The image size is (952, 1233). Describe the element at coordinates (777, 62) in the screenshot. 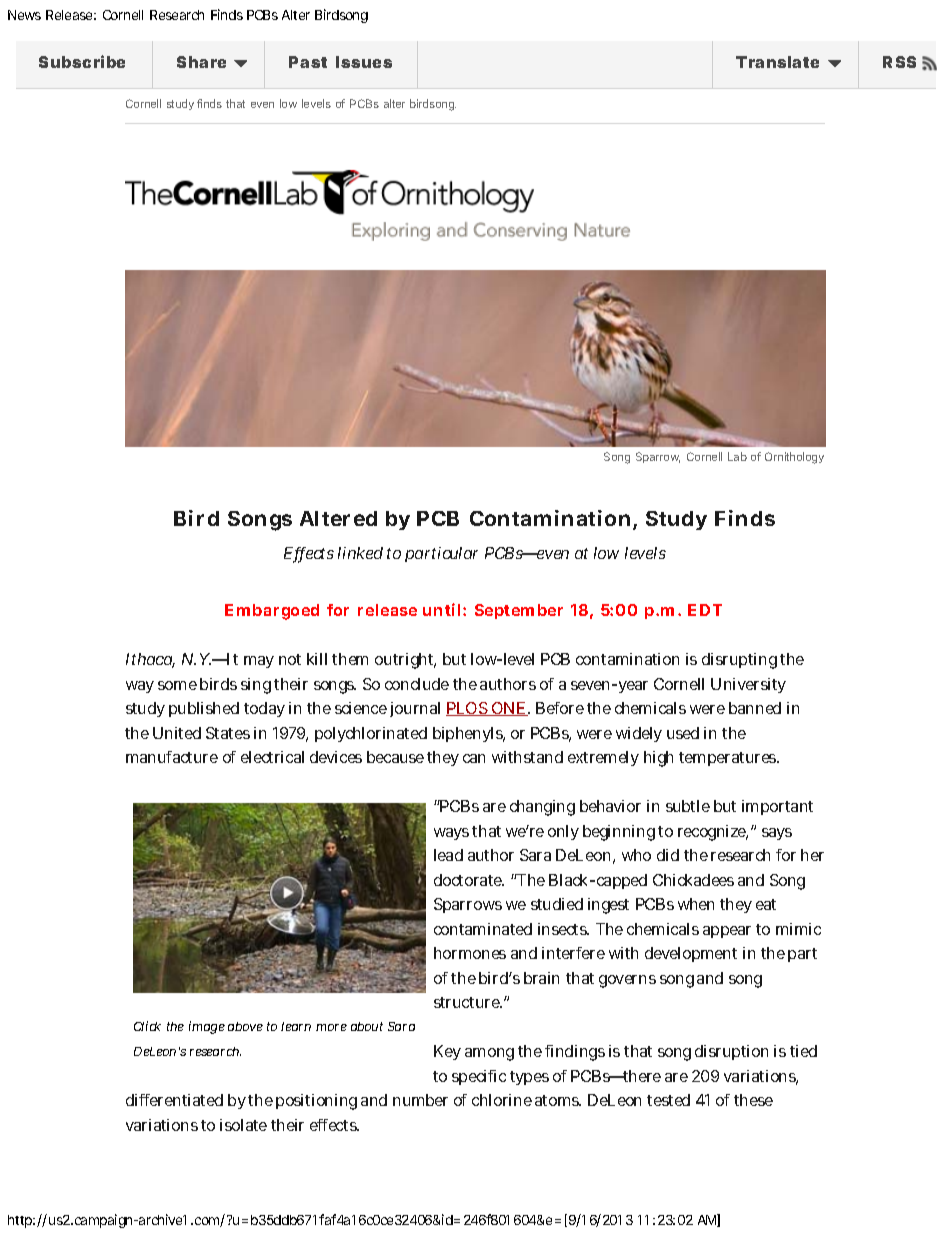

I see `Translate` at that location.
